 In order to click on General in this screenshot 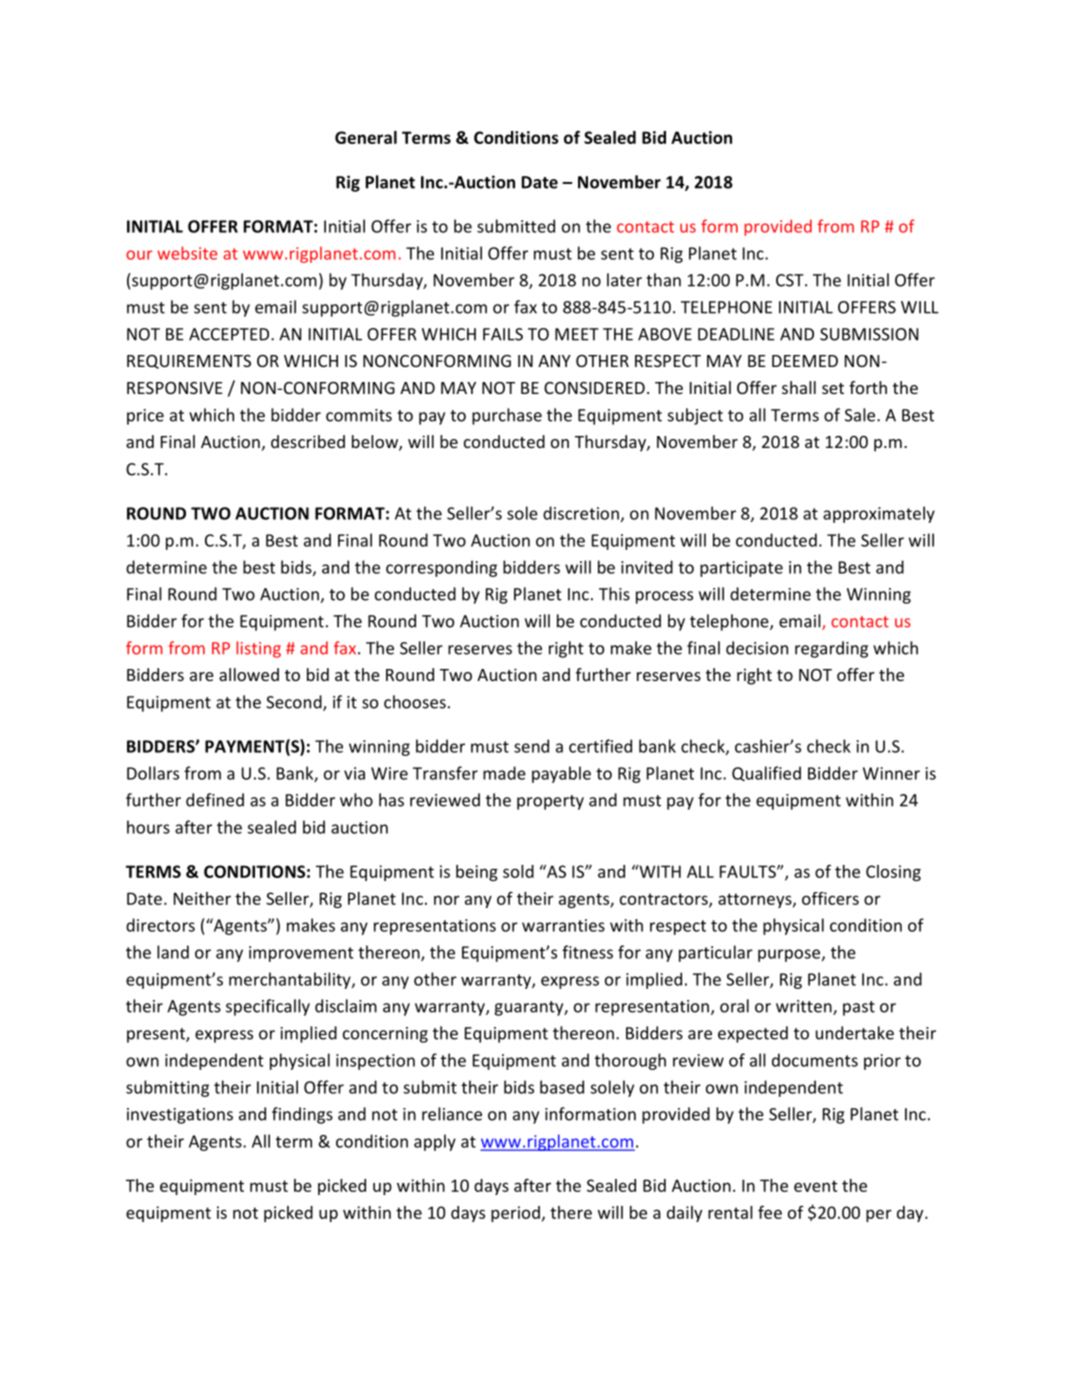, I will do `click(366, 137)`.
